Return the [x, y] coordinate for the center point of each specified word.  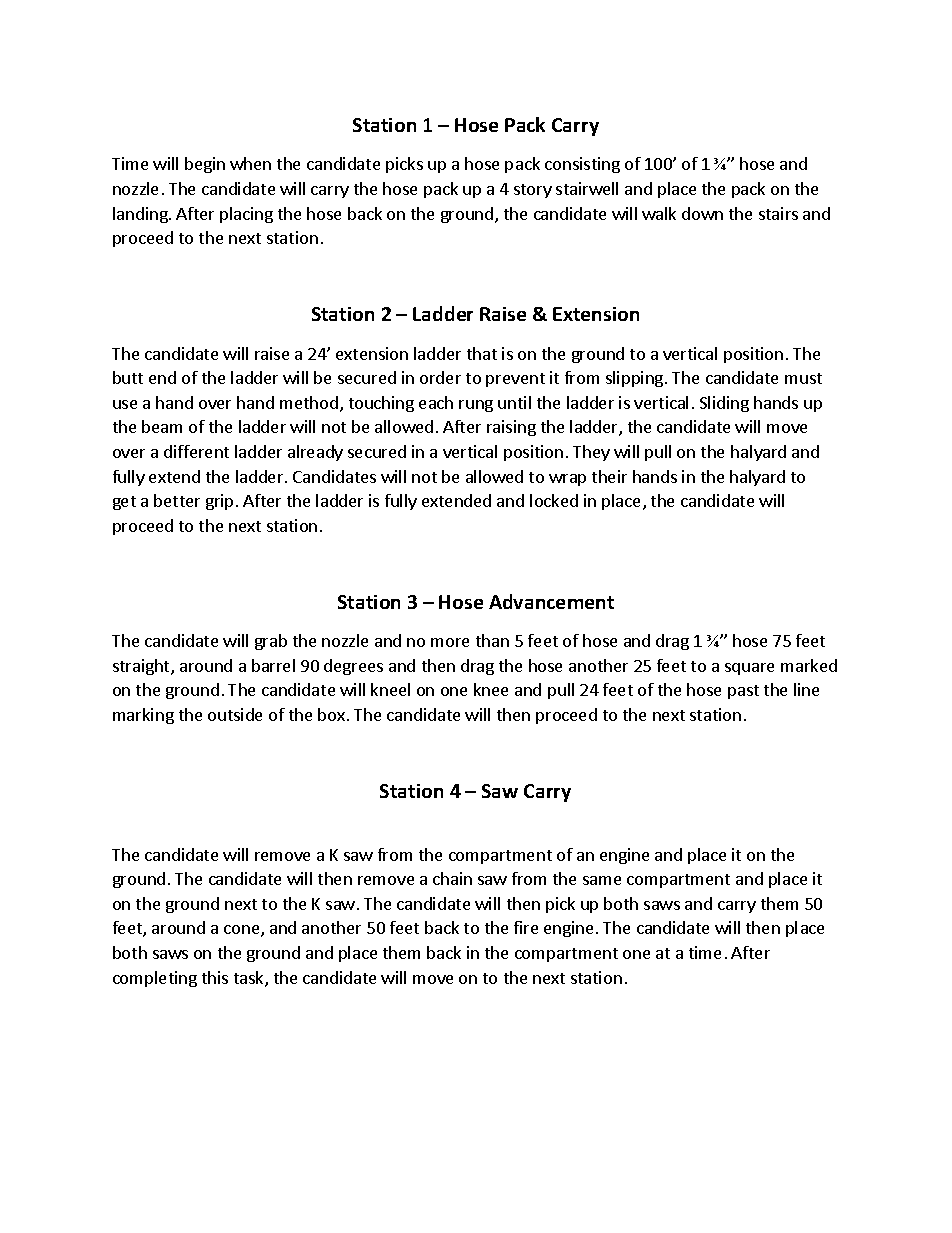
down [702, 213]
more [450, 642]
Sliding [724, 404]
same [602, 880]
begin [205, 165]
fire [526, 927]
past [743, 692]
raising [511, 428]
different [196, 451]
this [215, 977]
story [533, 191]
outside [235, 714]
